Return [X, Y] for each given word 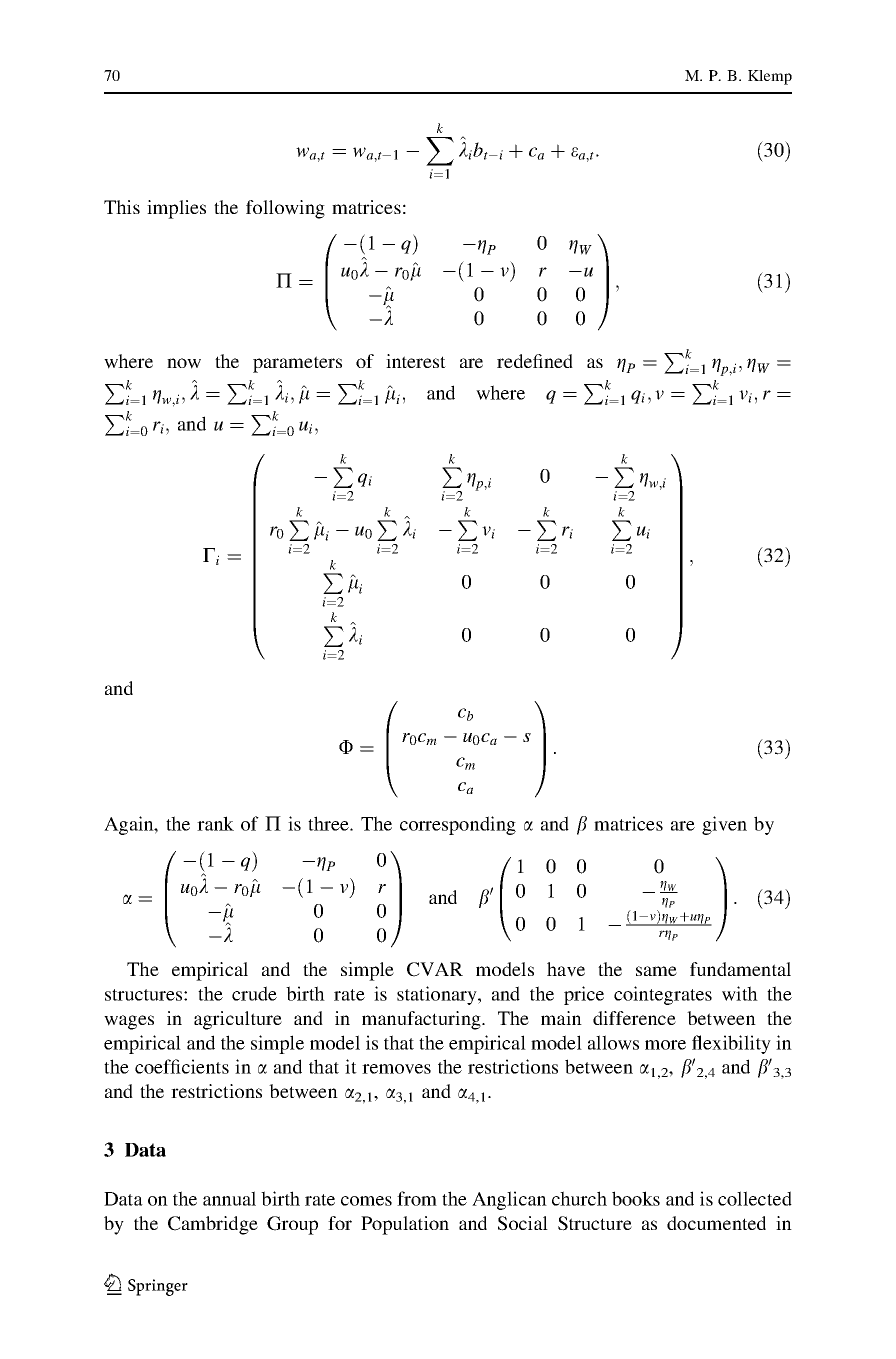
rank [215, 823]
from [417, 1198]
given [724, 825]
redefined [535, 361]
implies [176, 209]
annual [229, 1198]
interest [416, 361]
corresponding [458, 825]
